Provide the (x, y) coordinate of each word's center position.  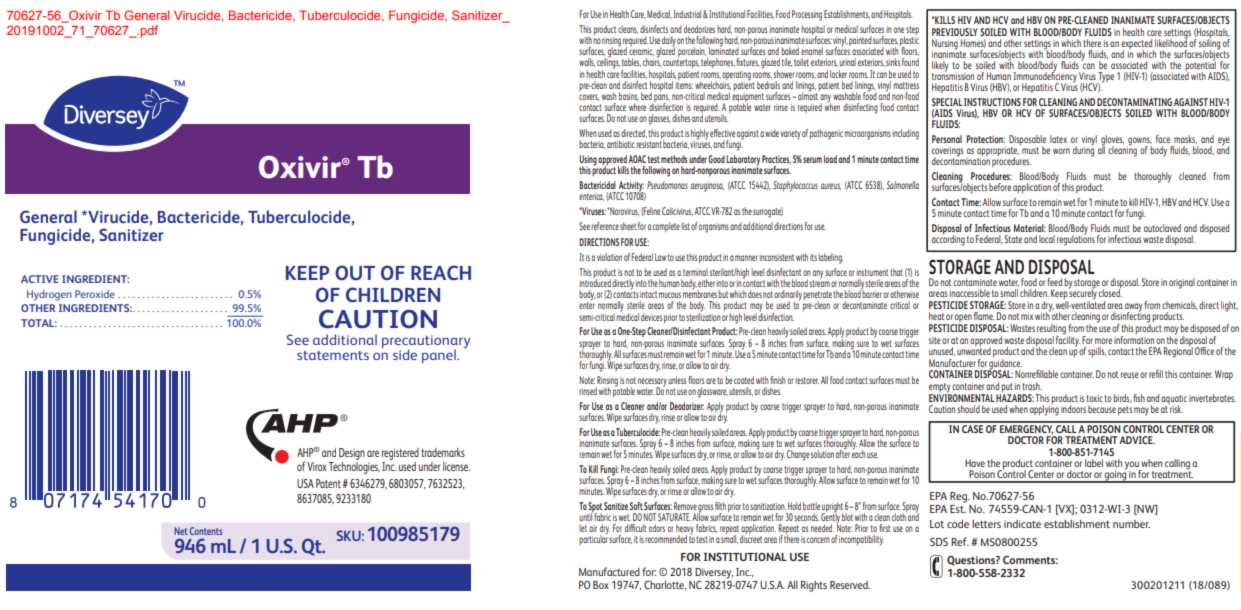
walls (587, 62)
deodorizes (699, 29)
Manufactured (609, 571)
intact (648, 294)
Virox (317, 466)
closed (1110, 292)
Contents (206, 531)
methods (674, 159)
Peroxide (95, 294)
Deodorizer (687, 406)
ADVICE (1137, 440)
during (1083, 150)
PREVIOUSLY (955, 32)
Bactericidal (597, 185)
